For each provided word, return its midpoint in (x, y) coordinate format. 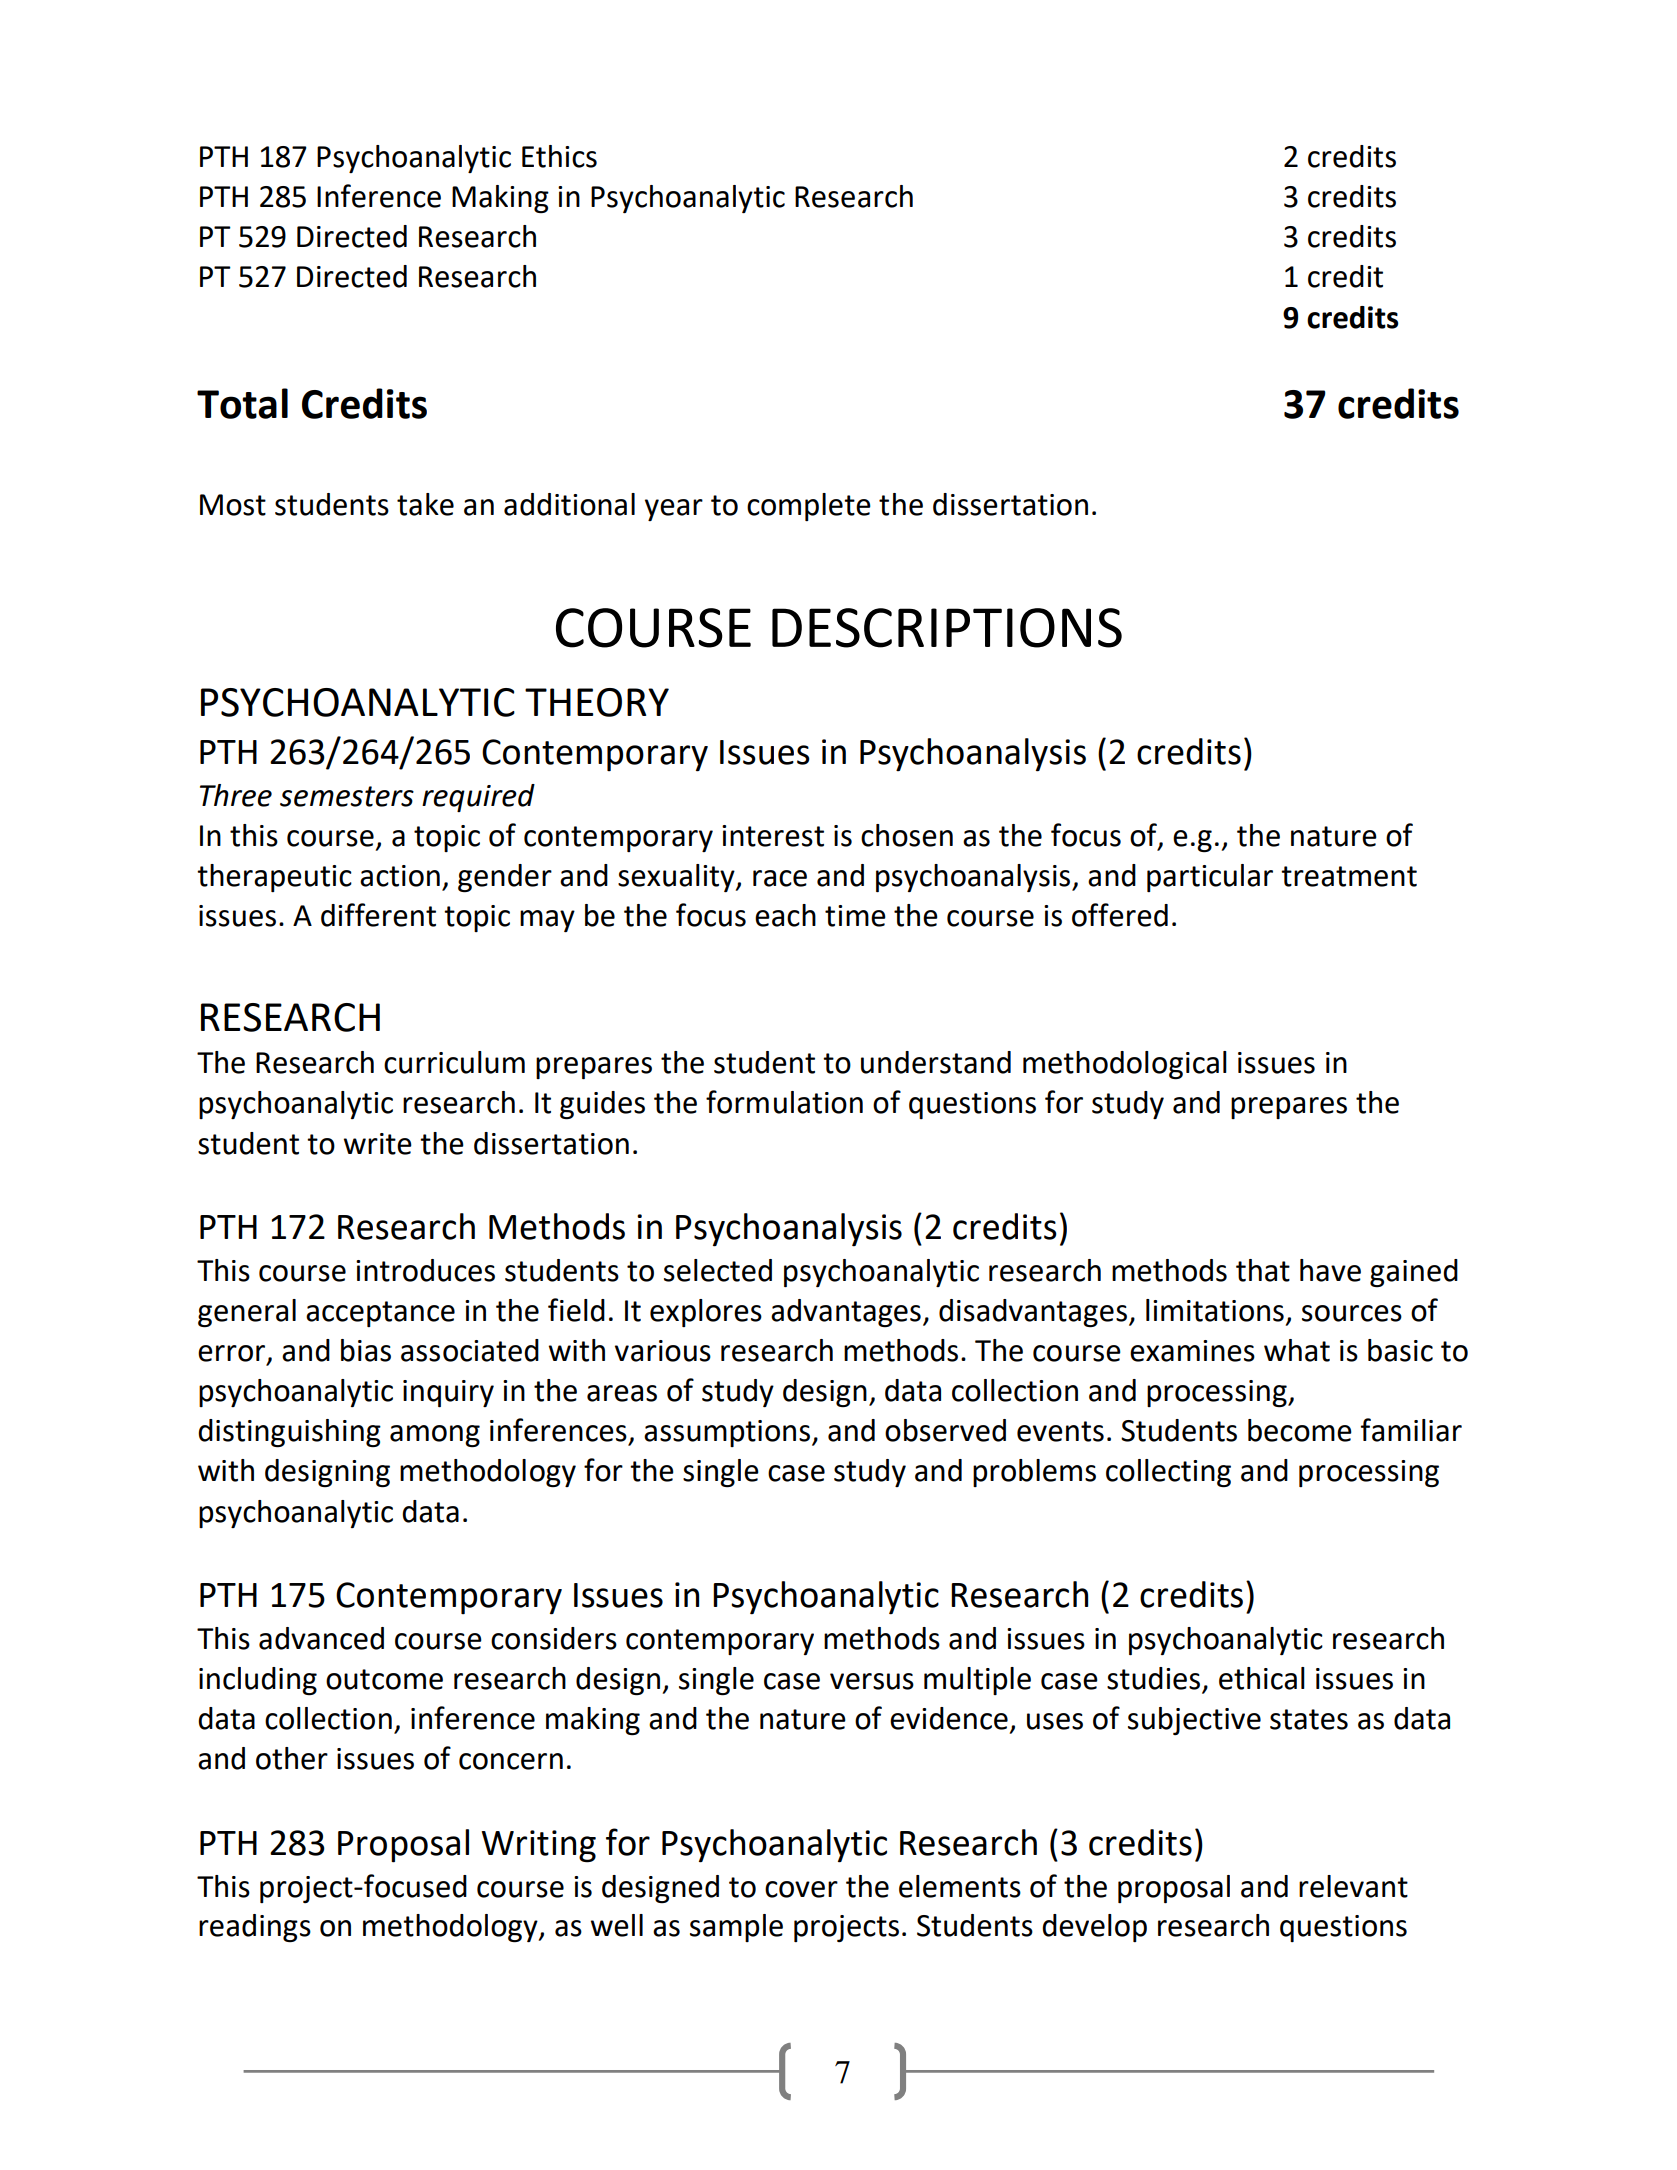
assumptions (727, 1433)
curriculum (454, 1062)
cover (801, 1889)
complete (809, 507)
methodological (1125, 1065)
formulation (784, 1102)
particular (1210, 878)
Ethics (559, 156)
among (435, 1436)
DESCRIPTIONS (947, 628)
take (425, 504)
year (674, 510)
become (1300, 1430)
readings (255, 1928)
